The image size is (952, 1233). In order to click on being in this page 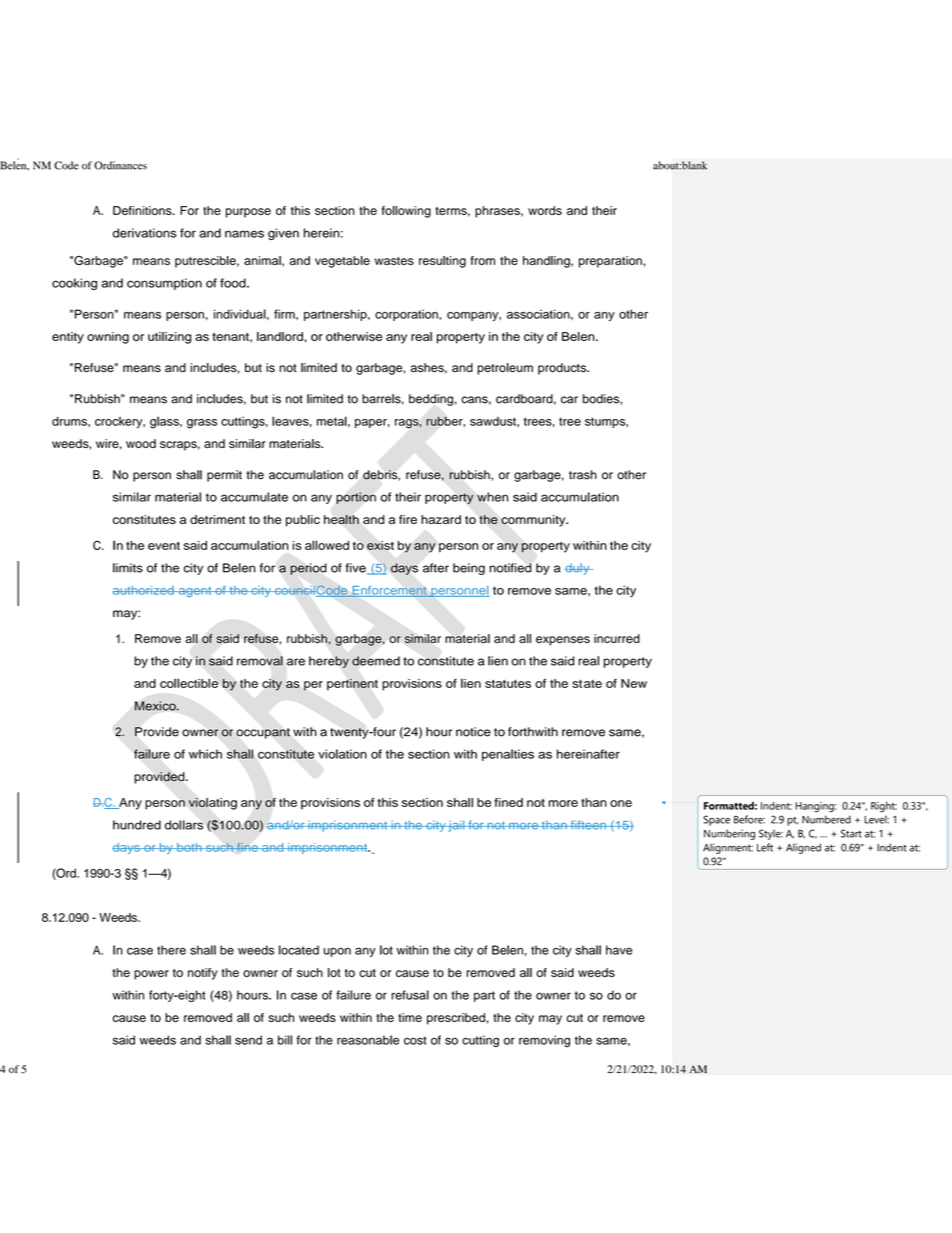, I will do `click(469, 569)`.
